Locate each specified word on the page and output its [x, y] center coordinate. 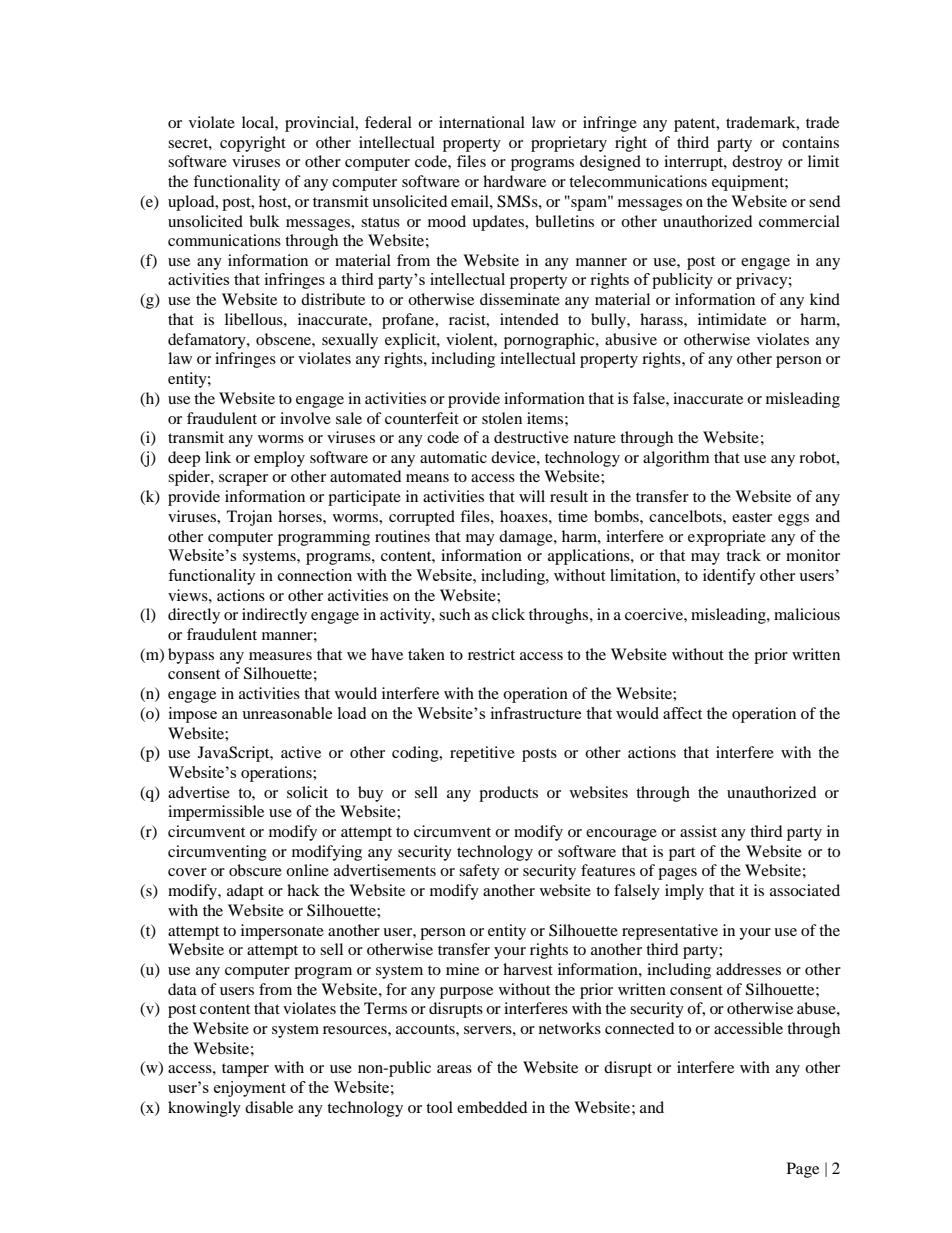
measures [280, 656]
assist [698, 831]
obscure [255, 870]
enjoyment [250, 1089]
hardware [514, 181]
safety [479, 872]
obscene [284, 339]
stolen [502, 418]
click [508, 614]
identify [729, 577]
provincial [321, 124]
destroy [757, 163]
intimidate [732, 319]
